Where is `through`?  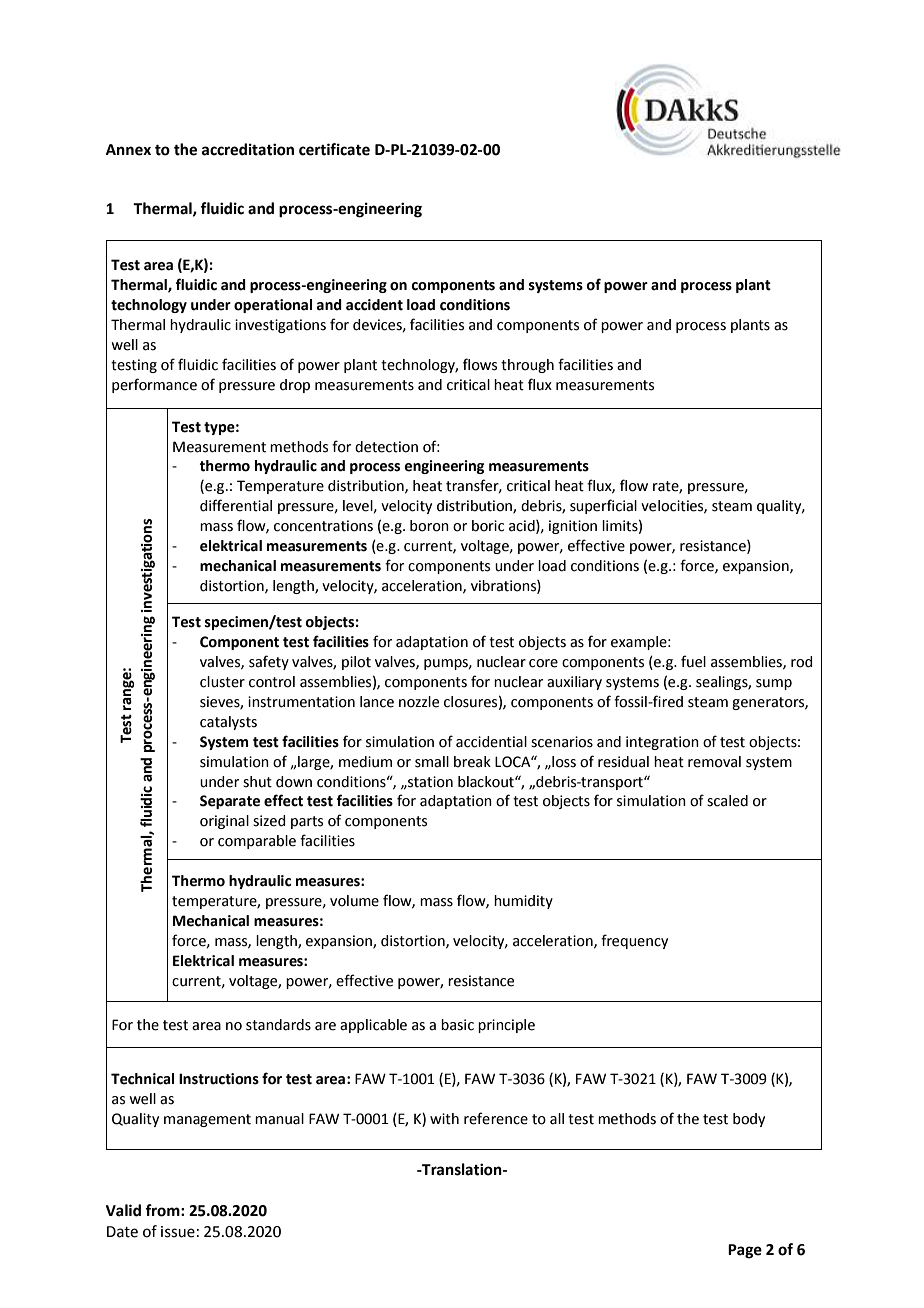
through is located at coordinates (527, 366).
